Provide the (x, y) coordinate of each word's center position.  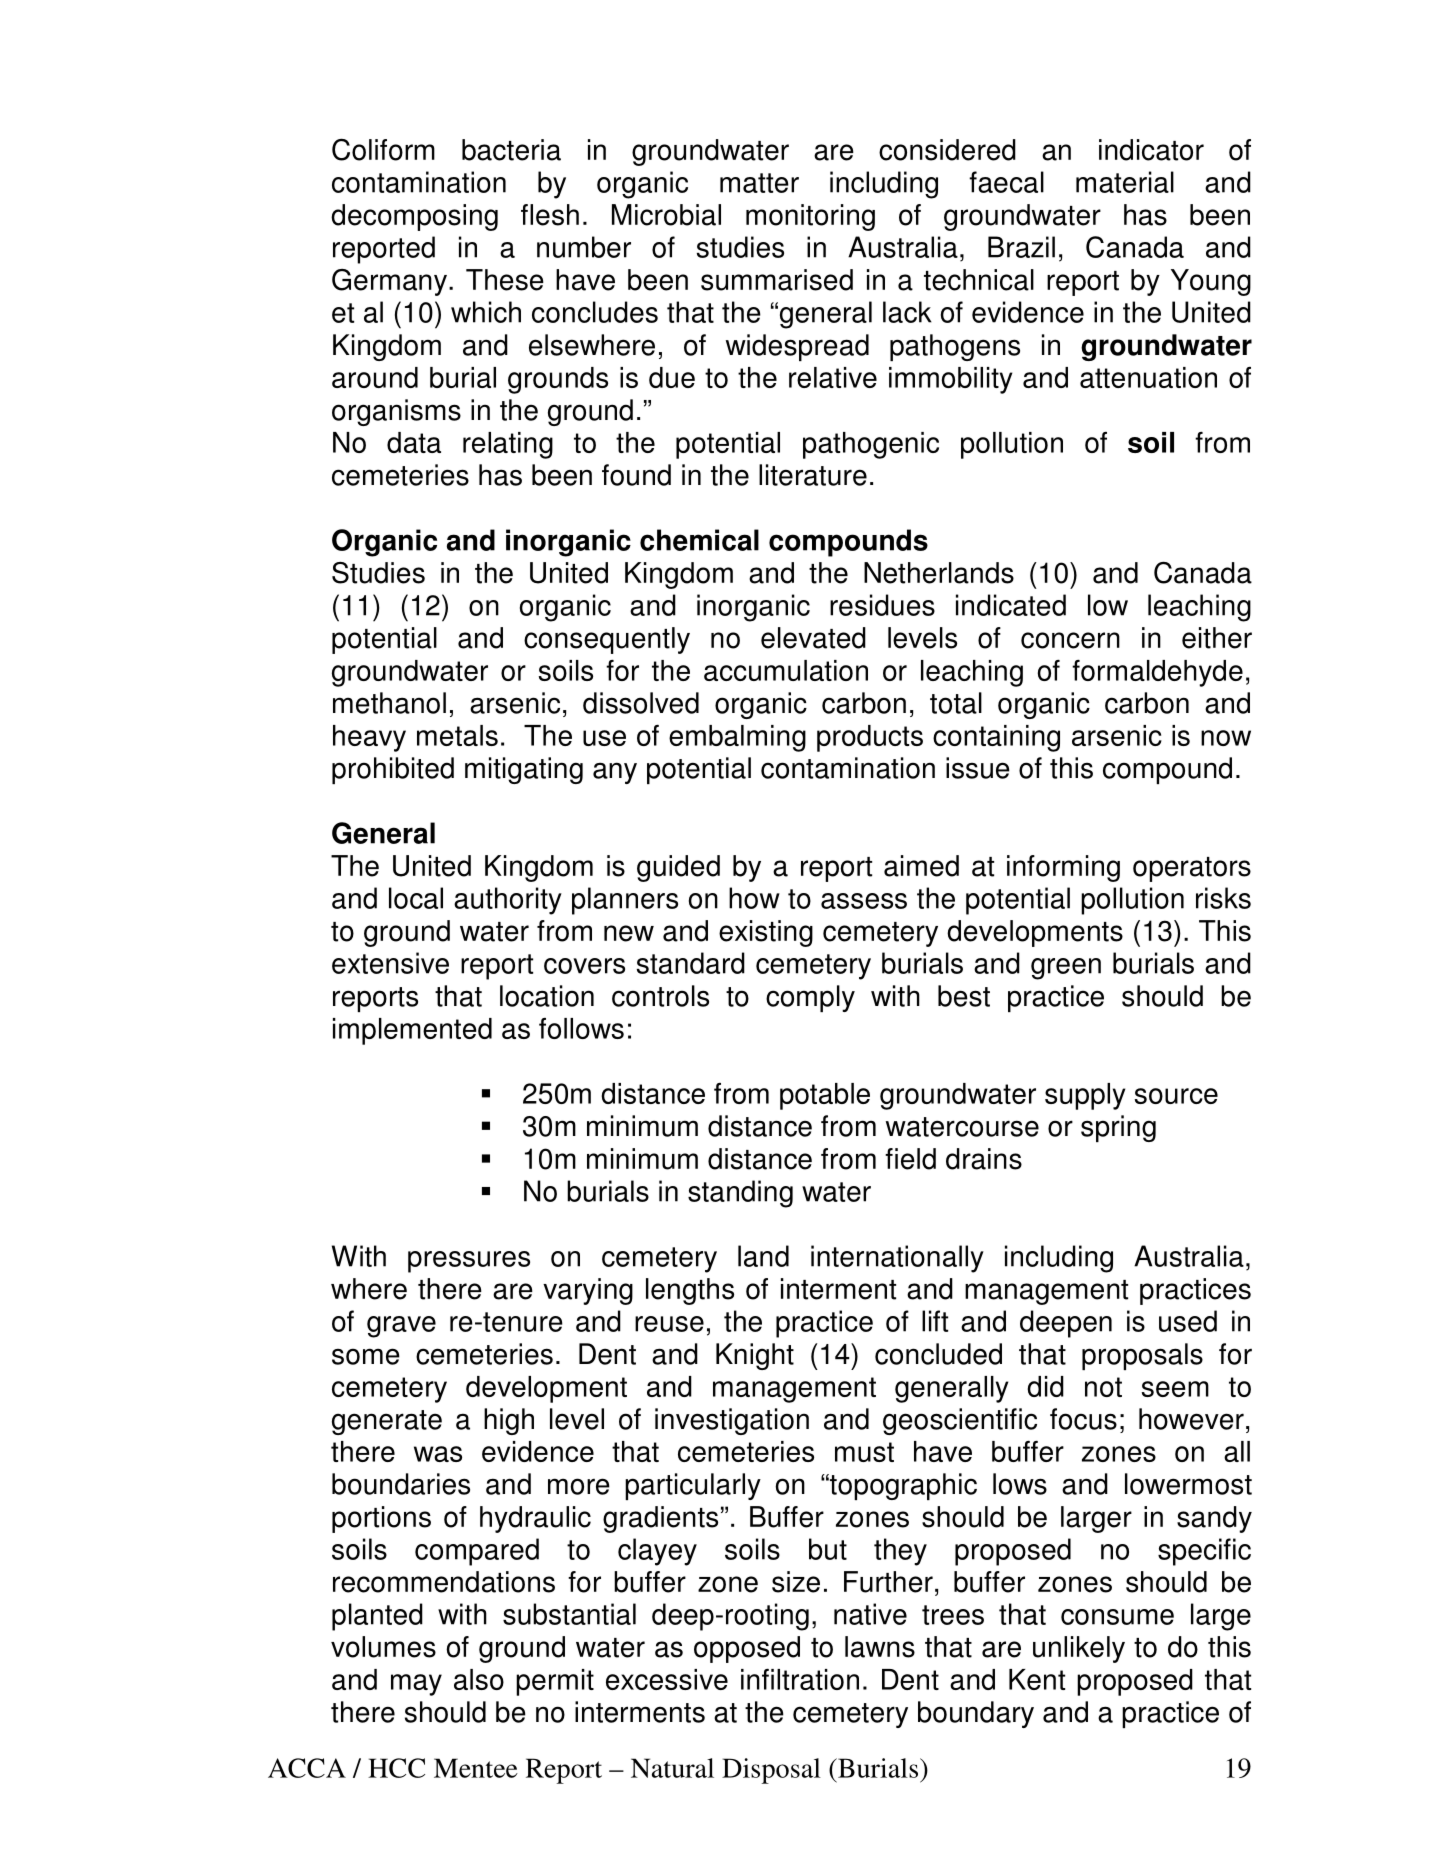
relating (508, 445)
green (1066, 969)
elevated (813, 638)
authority (508, 901)
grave (401, 1327)
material (1125, 182)
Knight (755, 1356)
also (479, 1679)
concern (1070, 640)
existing (766, 933)
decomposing (414, 217)
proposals (1142, 1356)
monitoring (810, 217)
